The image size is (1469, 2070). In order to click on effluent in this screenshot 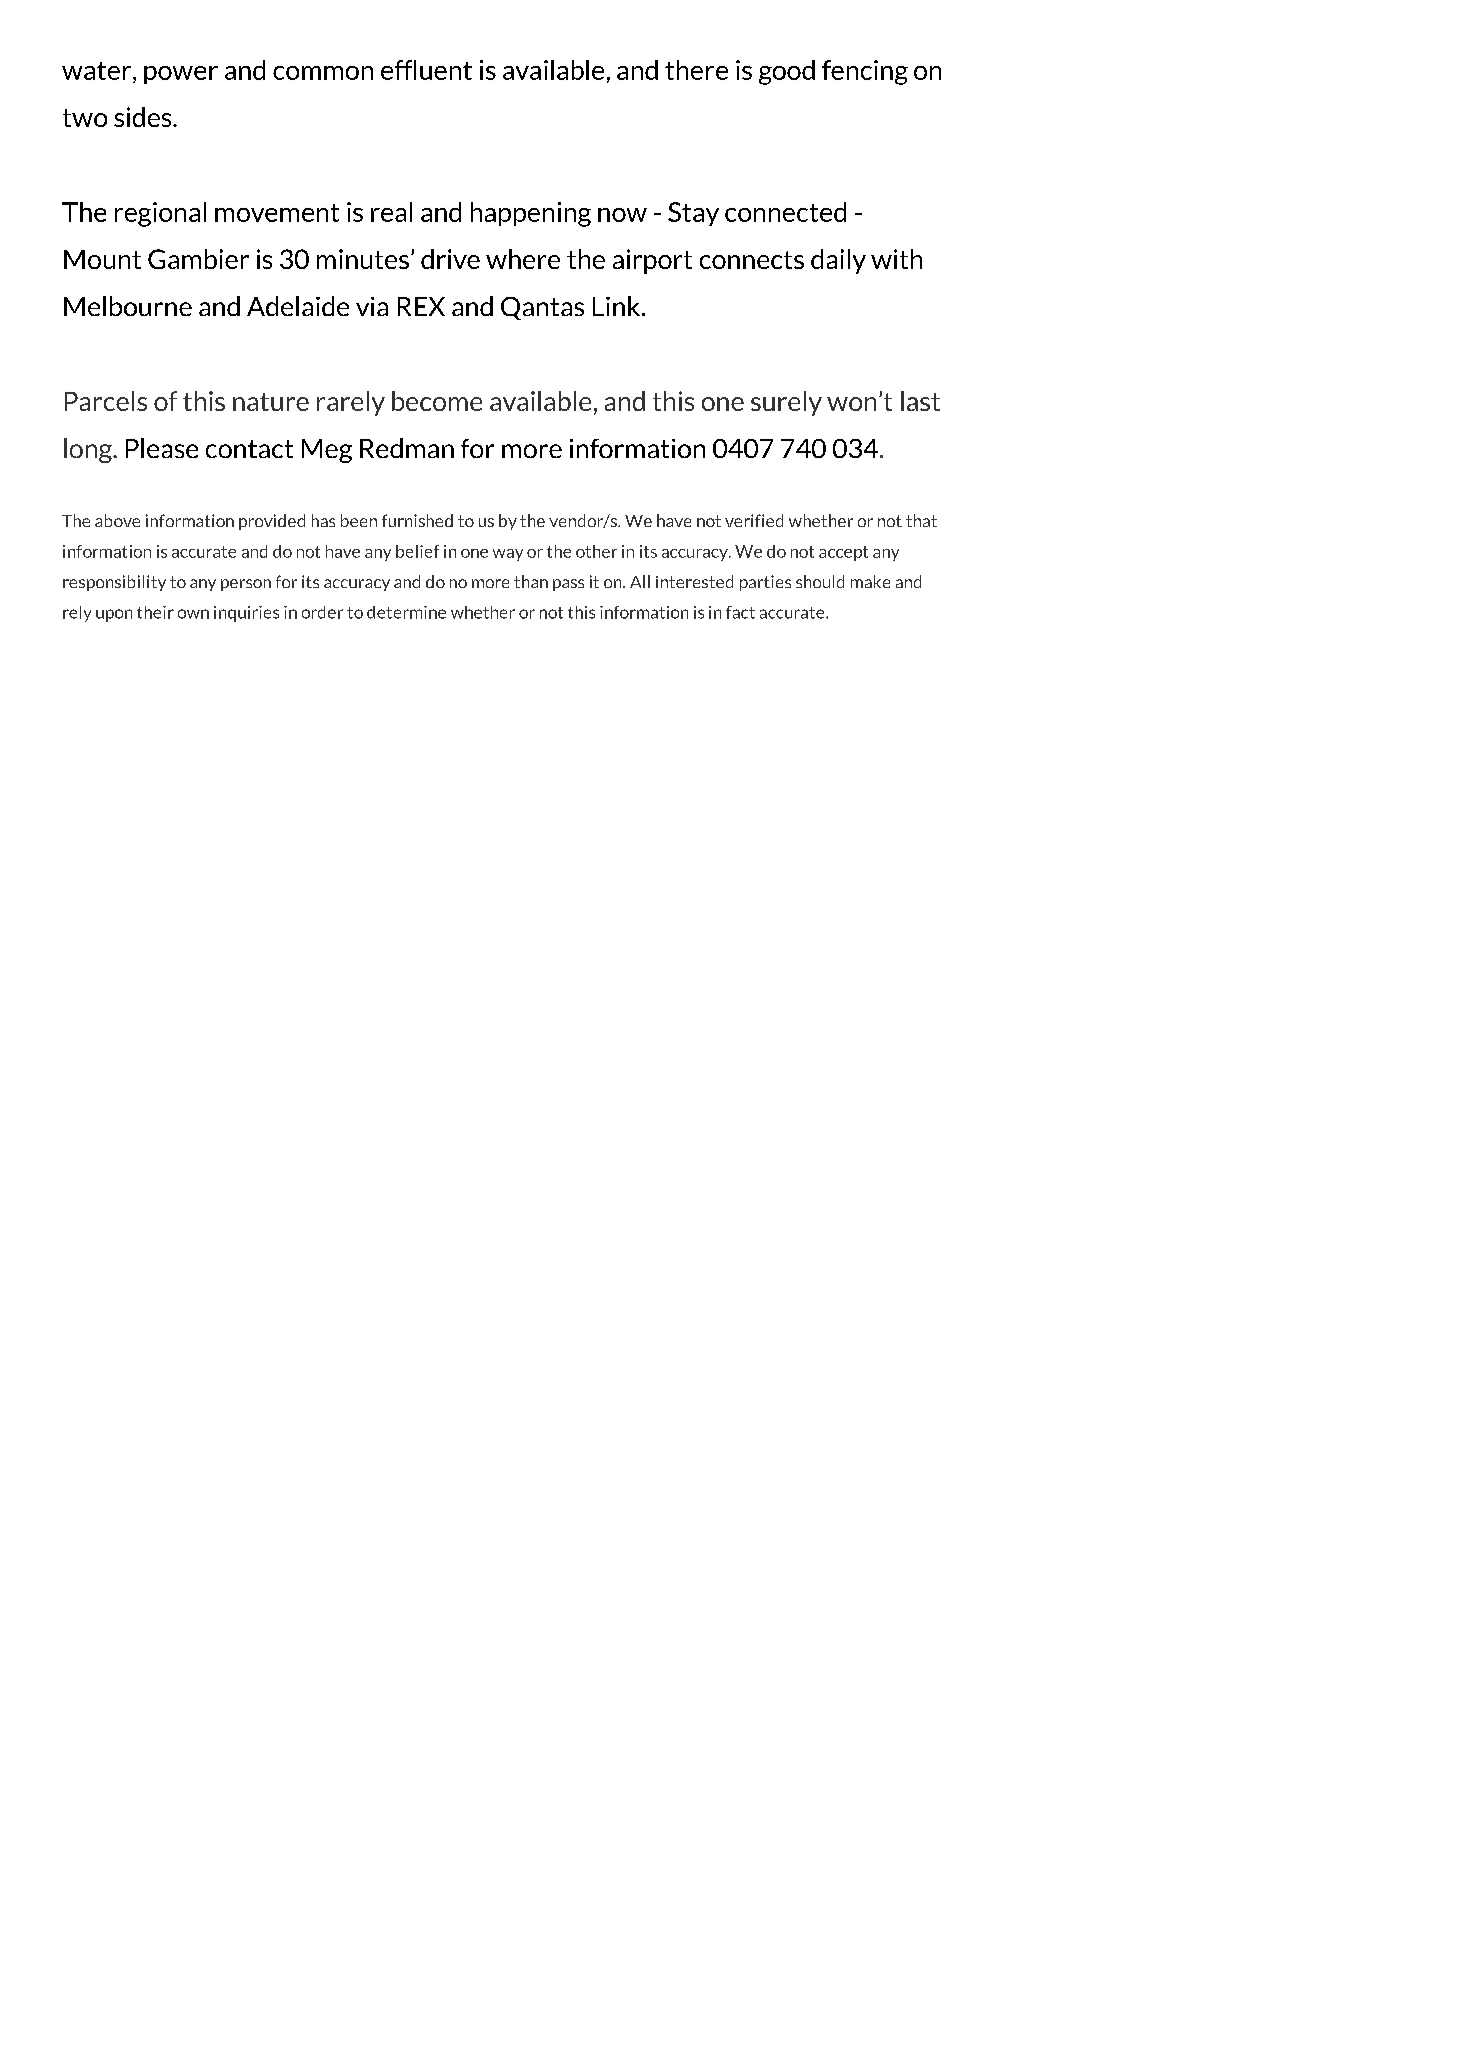, I will do `click(426, 70)`.
